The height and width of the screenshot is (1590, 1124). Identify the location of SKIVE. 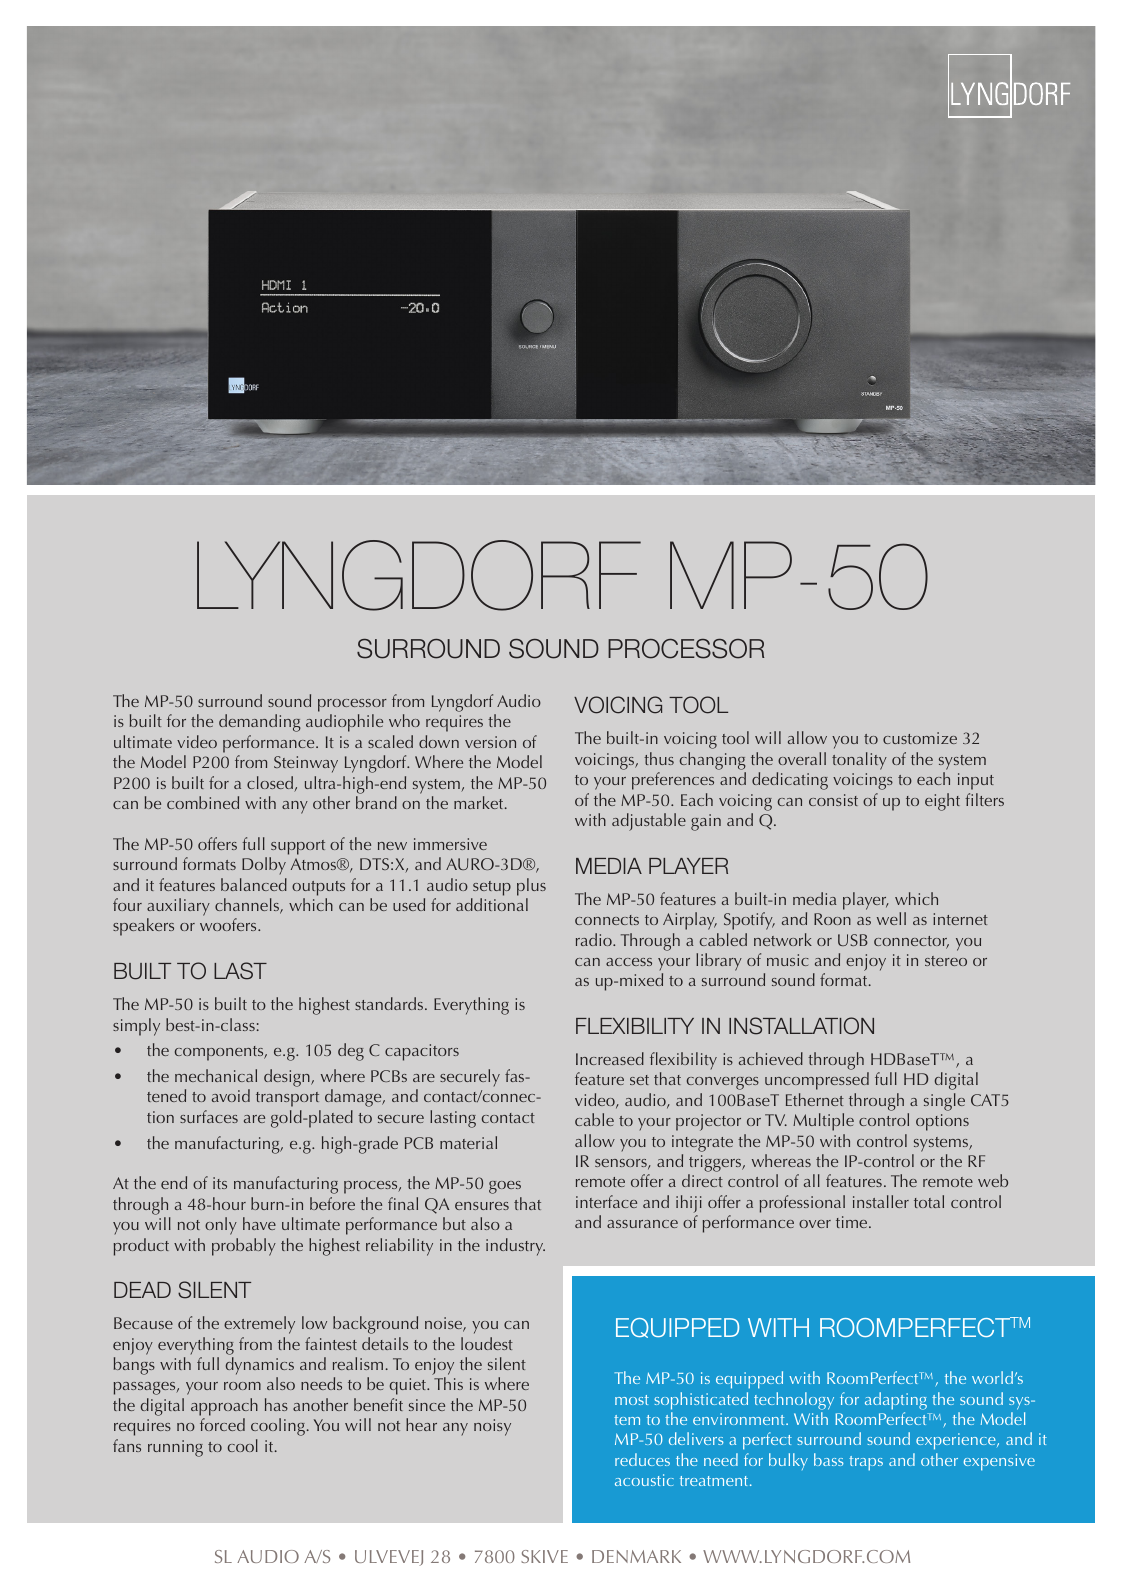
(544, 1556).
